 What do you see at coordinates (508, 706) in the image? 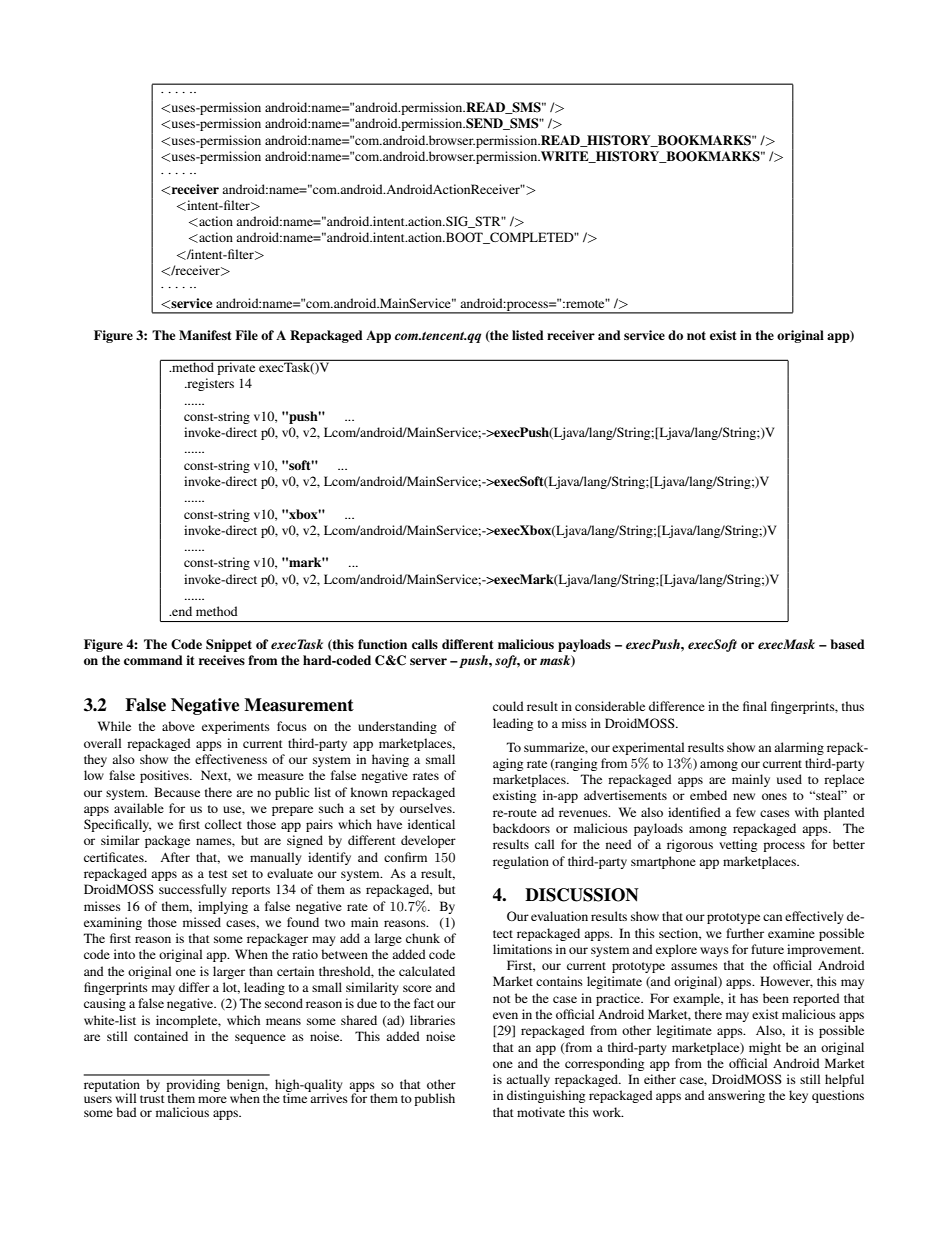
I see `could` at bounding box center [508, 706].
